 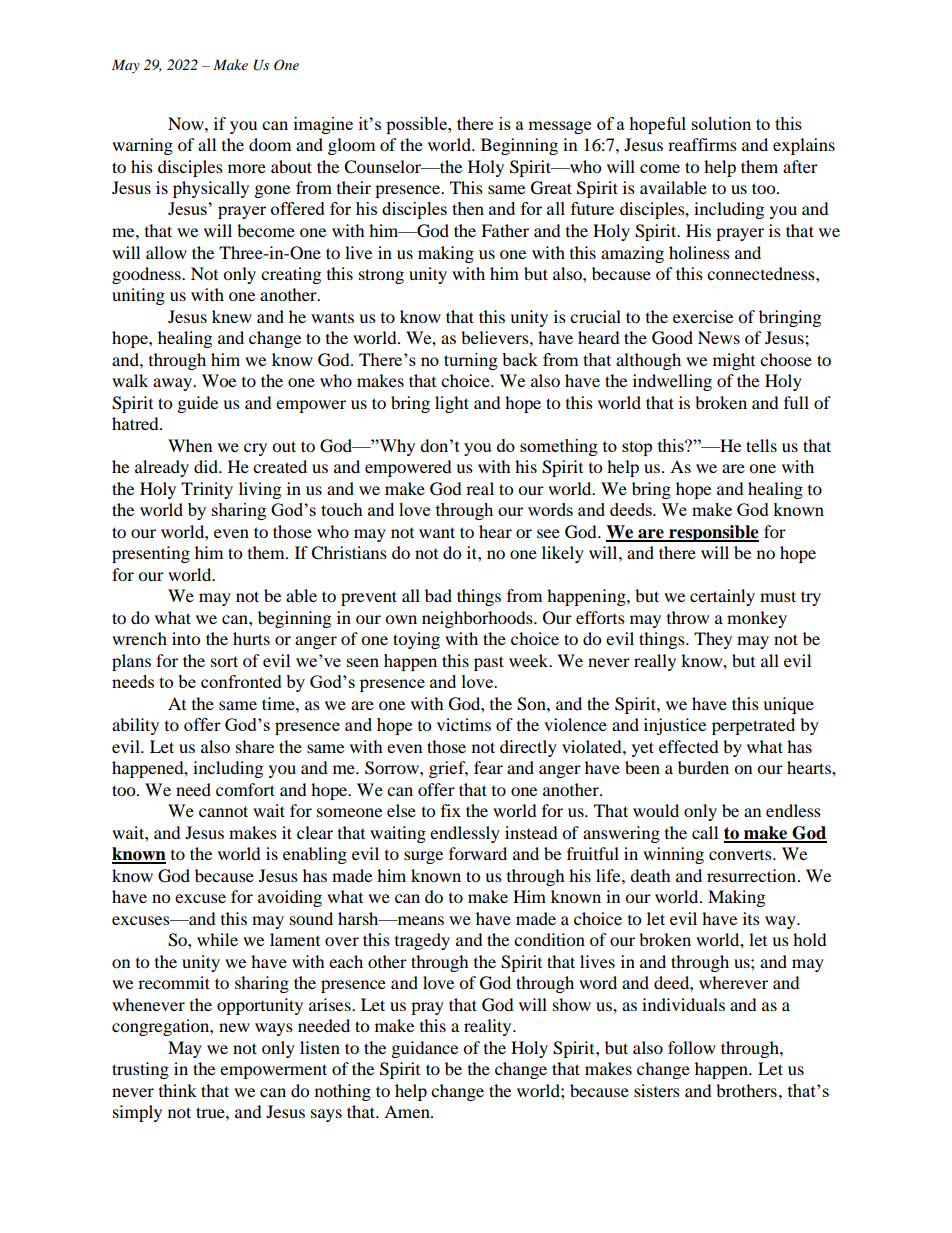 I want to click on guidance, so click(x=425, y=1049).
